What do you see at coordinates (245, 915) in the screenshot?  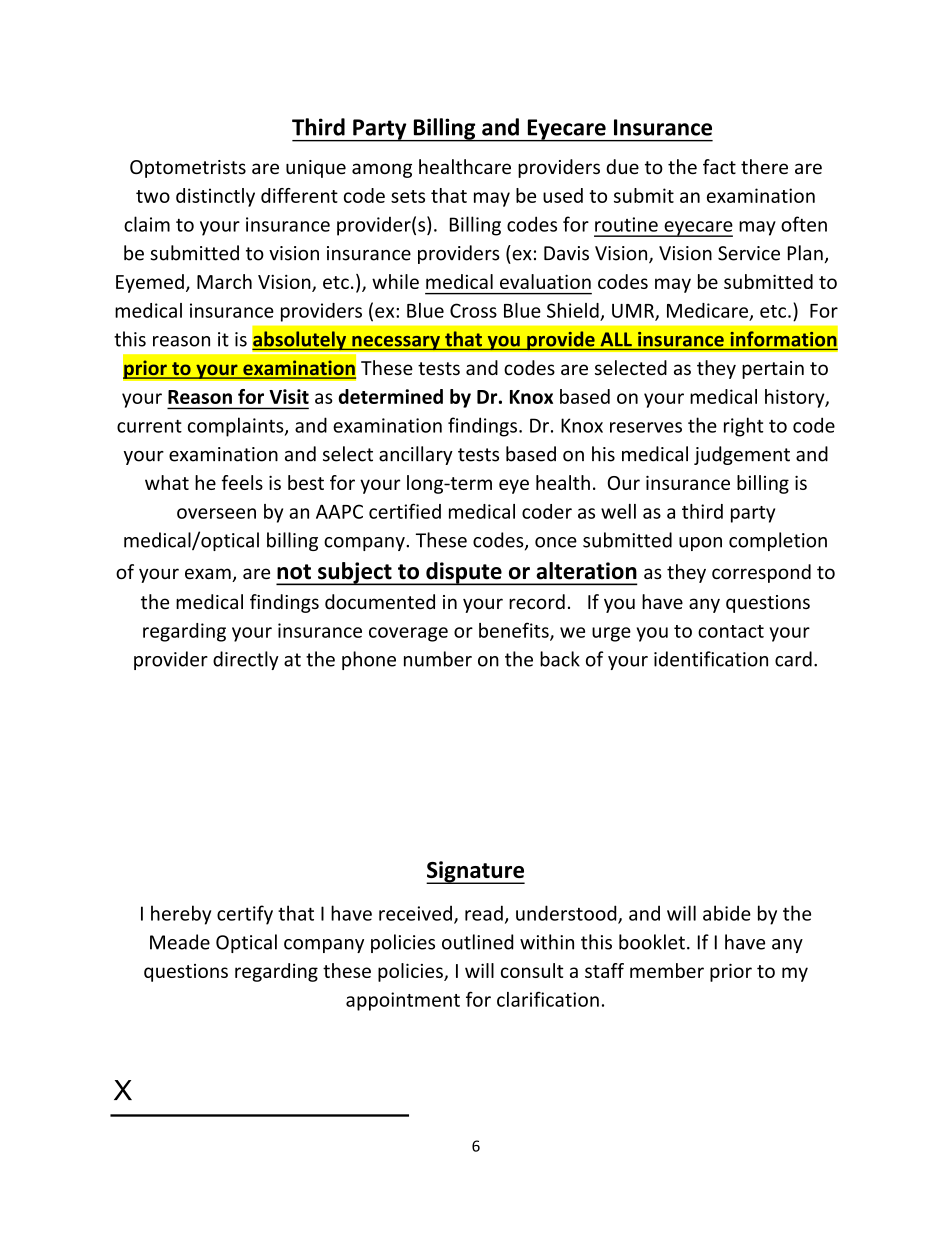 I see `certify` at bounding box center [245, 915].
